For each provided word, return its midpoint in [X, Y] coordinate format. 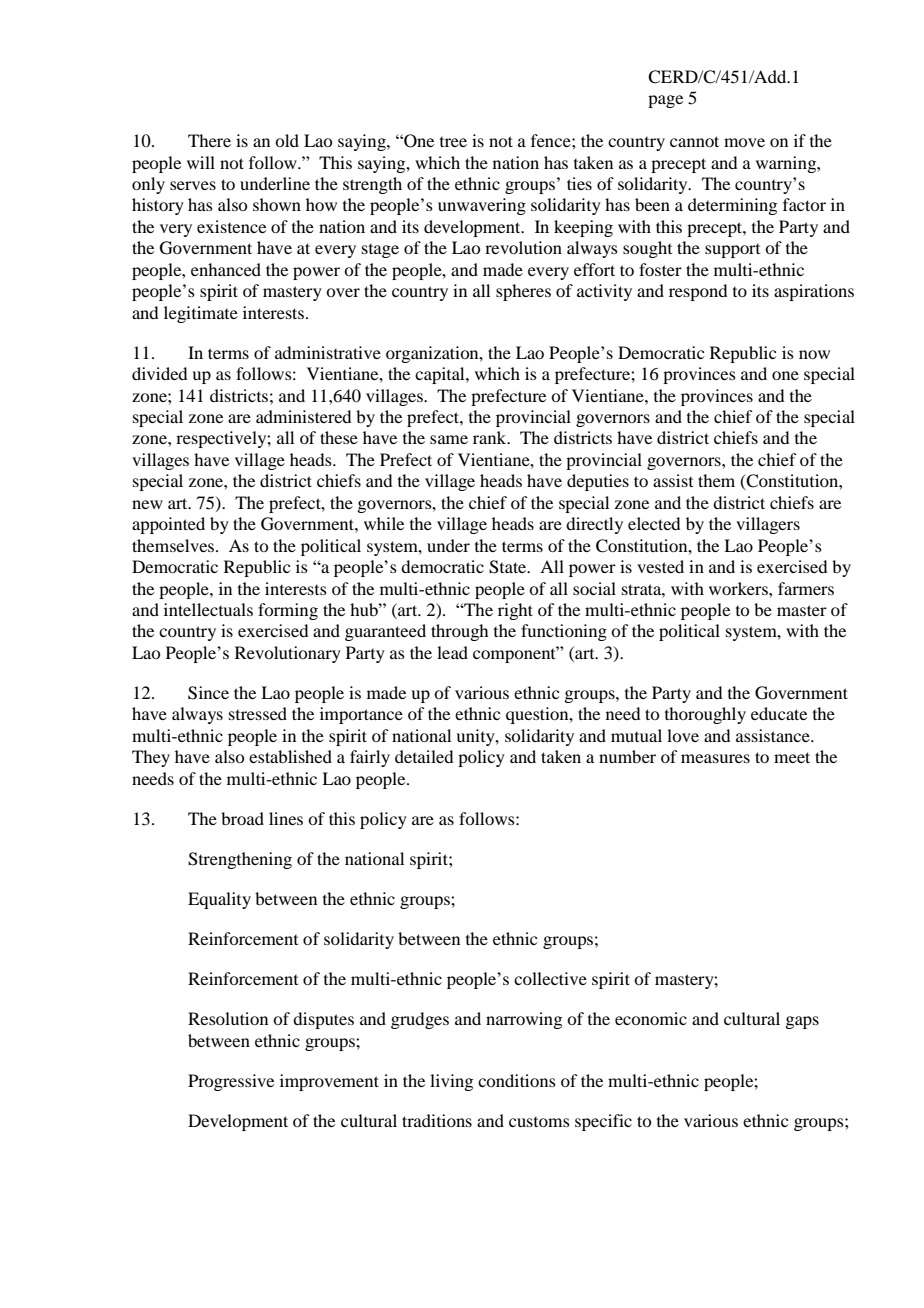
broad [242, 818]
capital [441, 375]
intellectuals [208, 609]
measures [715, 758]
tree [453, 142]
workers [739, 588]
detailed [424, 756]
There [209, 140]
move [744, 142]
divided [159, 373]
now [814, 354]
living [451, 1082]
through [459, 632]
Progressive [231, 1082]
